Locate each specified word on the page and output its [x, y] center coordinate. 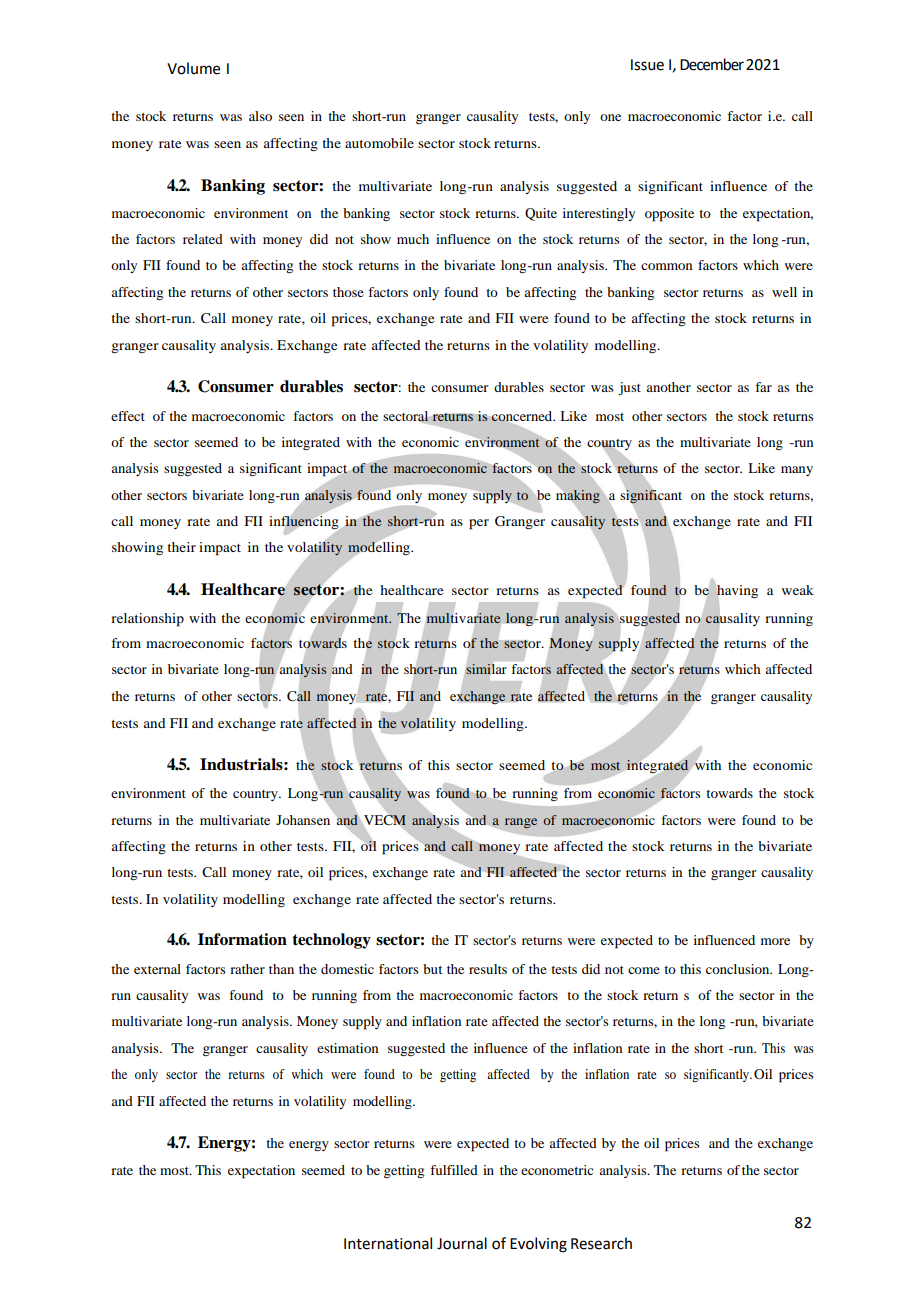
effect [128, 416]
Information [242, 939]
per [479, 524]
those [348, 292]
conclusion [739, 969]
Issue [647, 65]
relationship [147, 620]
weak [798, 590]
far [763, 387]
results [488, 969]
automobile [379, 143]
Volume [193, 68]
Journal [462, 1243]
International [388, 1243]
